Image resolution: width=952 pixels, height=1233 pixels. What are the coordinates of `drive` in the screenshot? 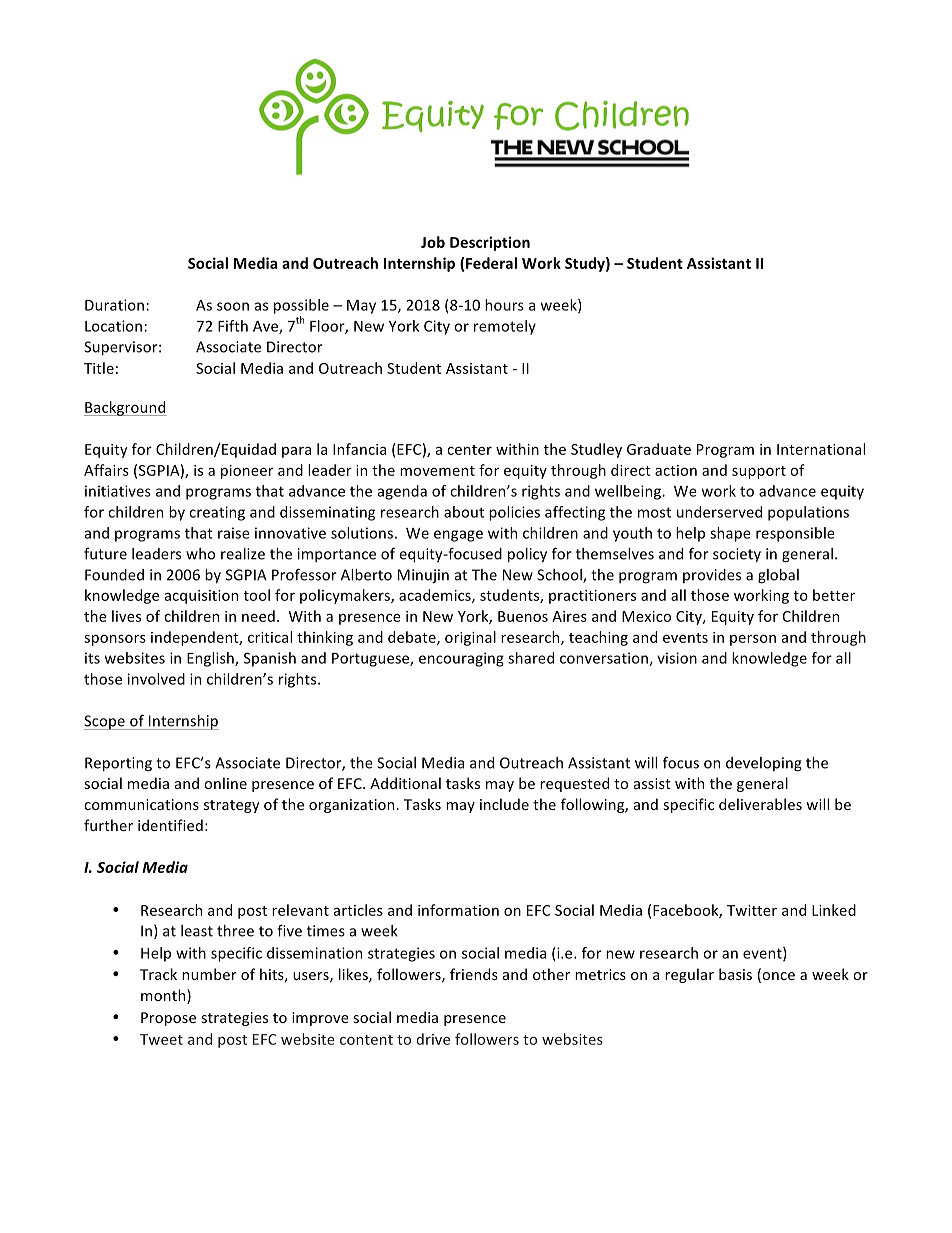 It's located at (433, 1039).
